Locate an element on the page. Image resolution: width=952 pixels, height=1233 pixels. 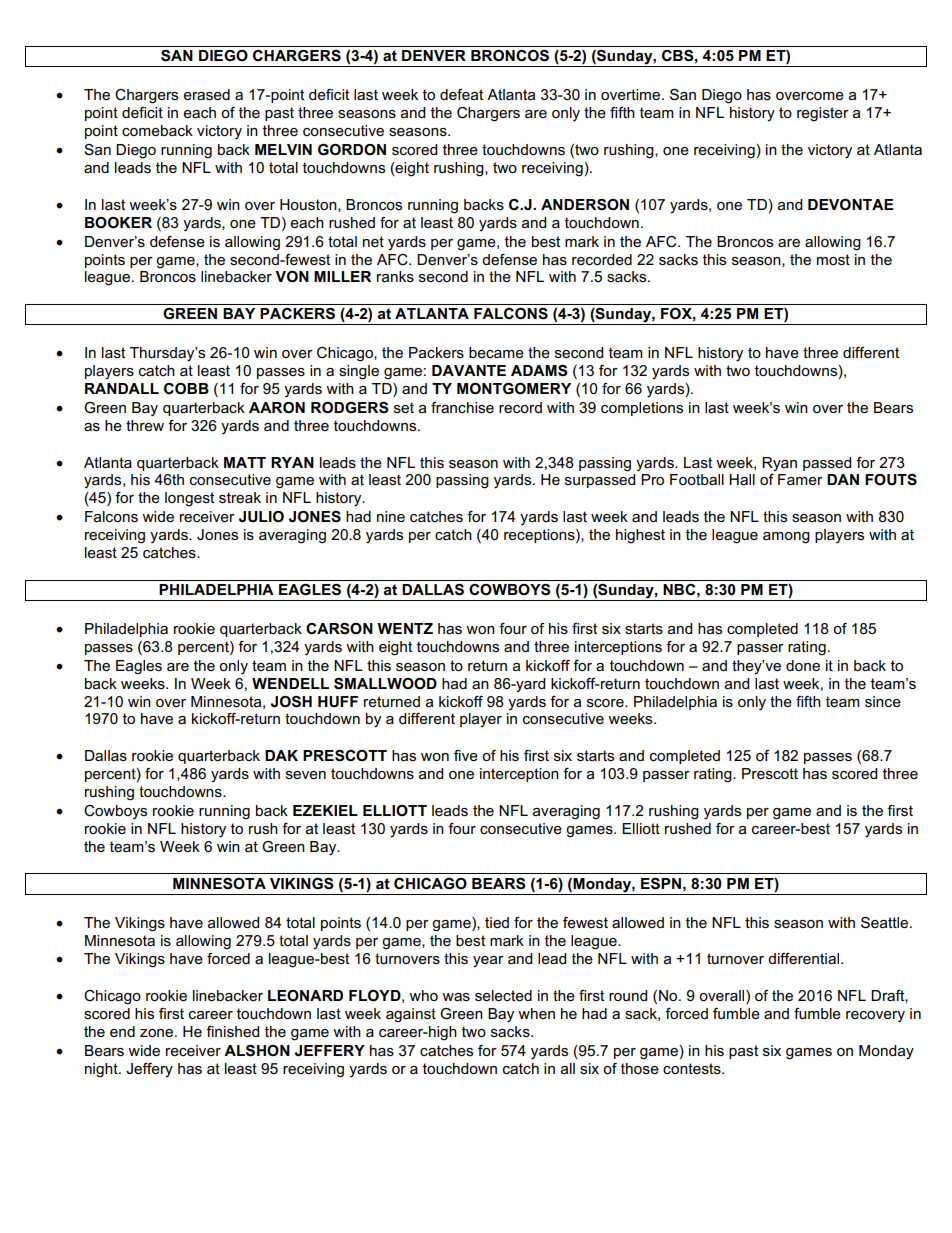
JULIO is located at coordinates (261, 517).
